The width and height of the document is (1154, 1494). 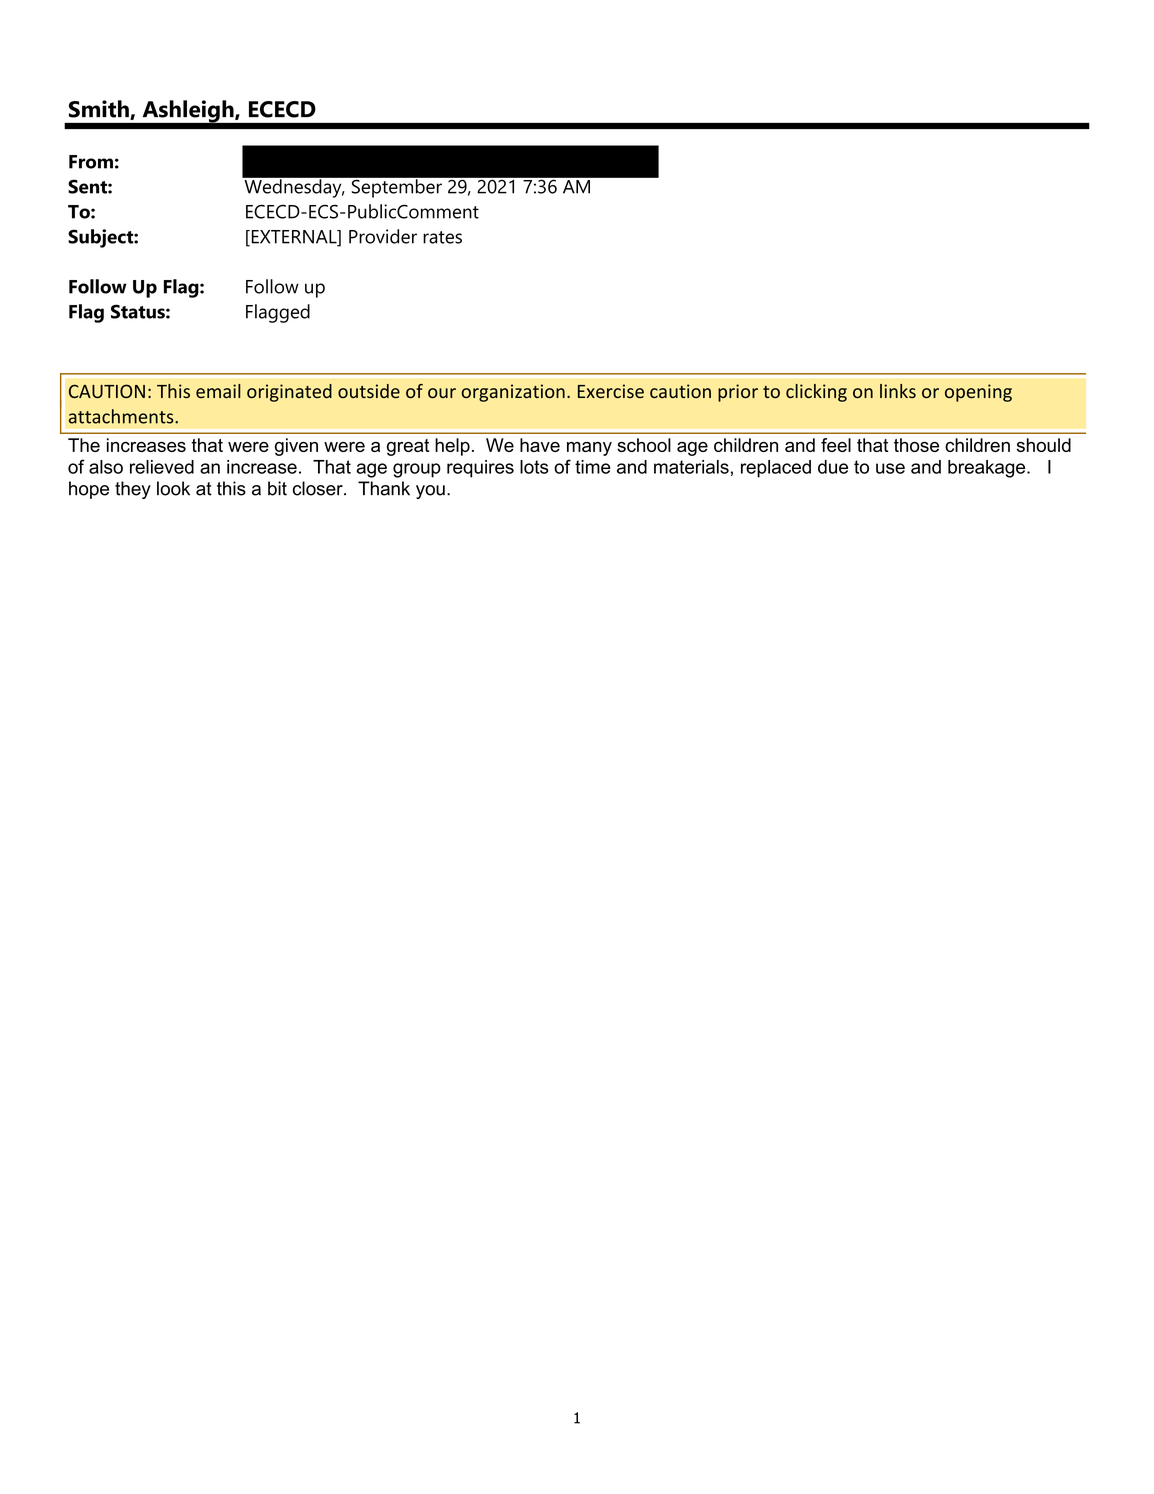 What do you see at coordinates (898, 391) in the document?
I see `links` at bounding box center [898, 391].
